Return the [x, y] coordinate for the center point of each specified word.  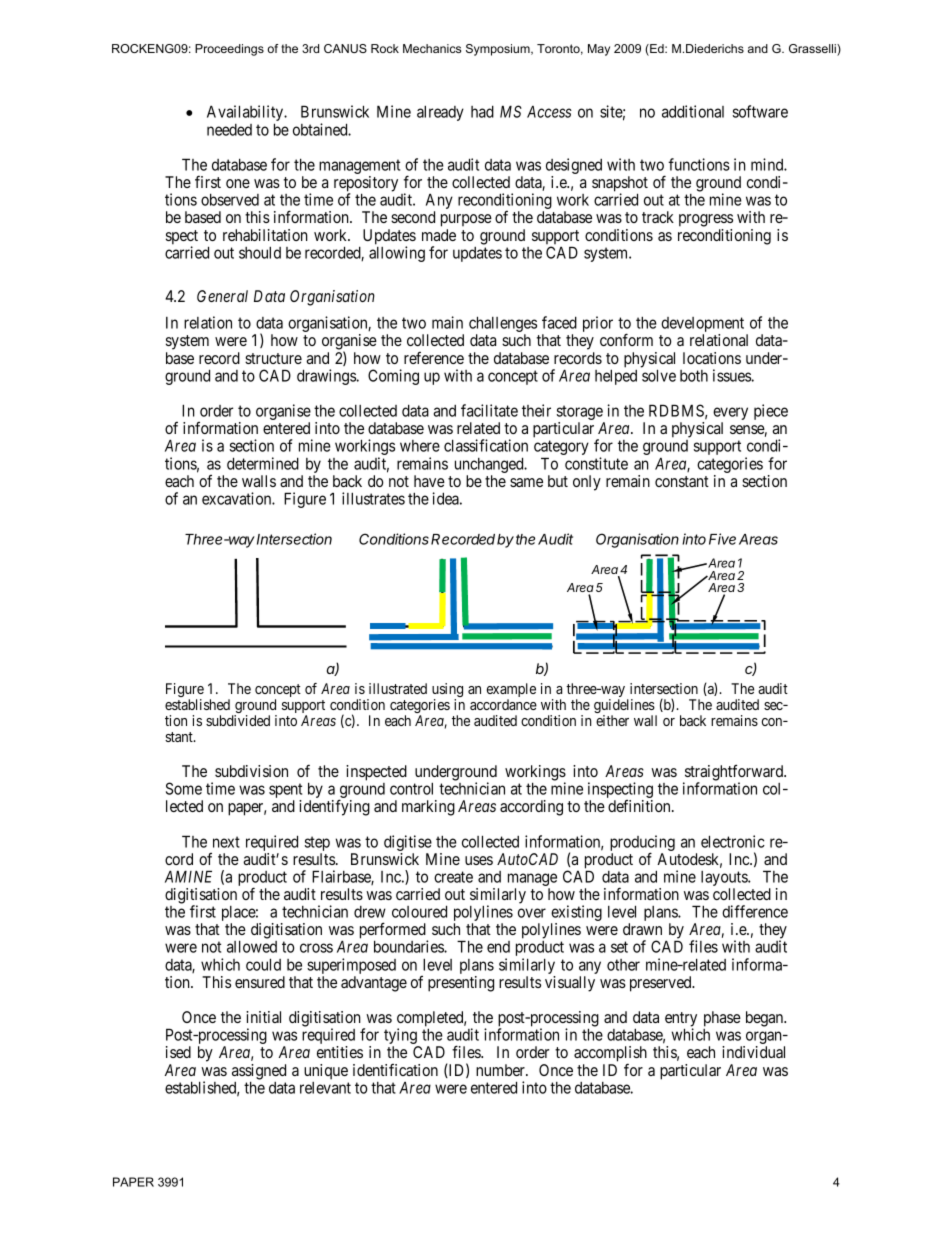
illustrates [373, 498]
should [260, 252]
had [482, 111]
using [447, 691]
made [439, 235]
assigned [259, 1073]
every [730, 415]
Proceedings [229, 50]
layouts [725, 880]
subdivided [238, 720]
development [704, 326]
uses [479, 860]
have [429, 481]
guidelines [625, 707]
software [760, 111]
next [226, 842]
